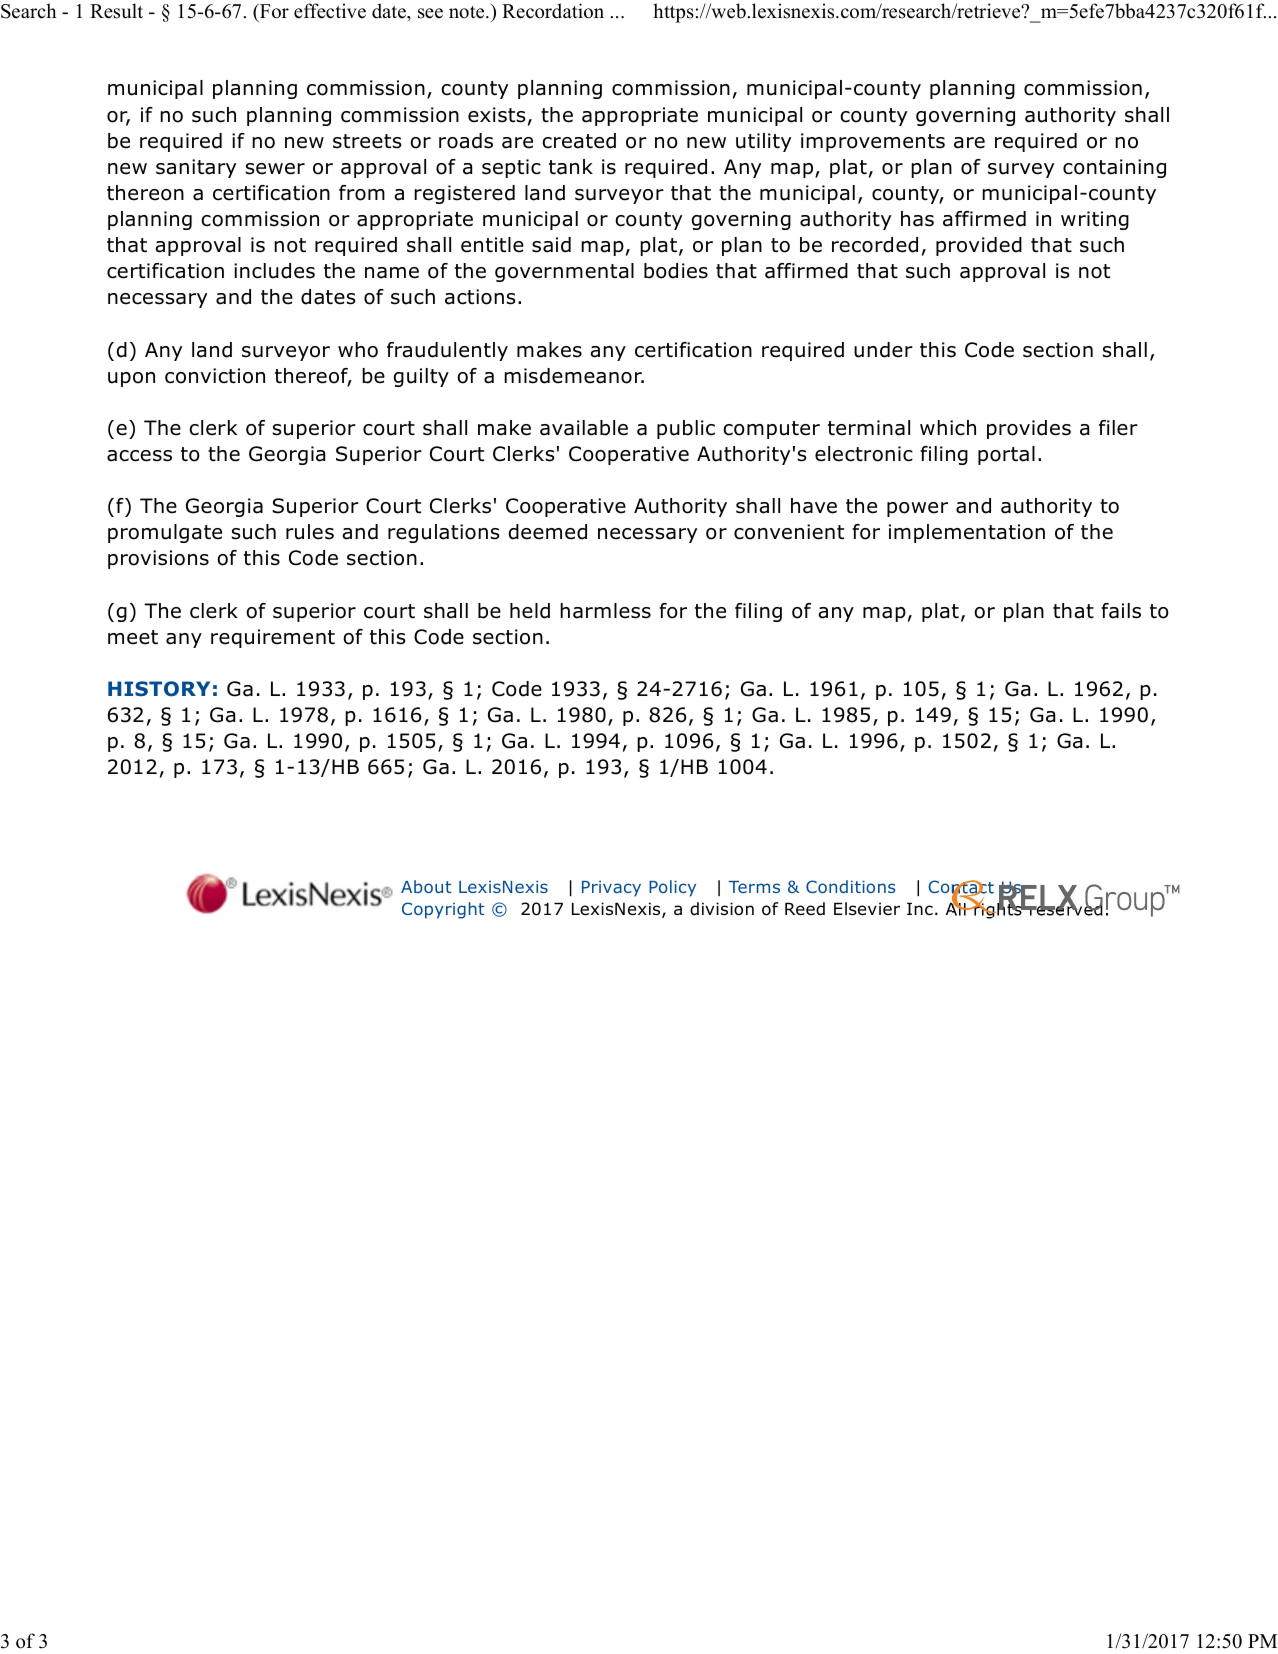  Describe the element at coordinates (139, 456) in the screenshot. I see `access` at that location.
